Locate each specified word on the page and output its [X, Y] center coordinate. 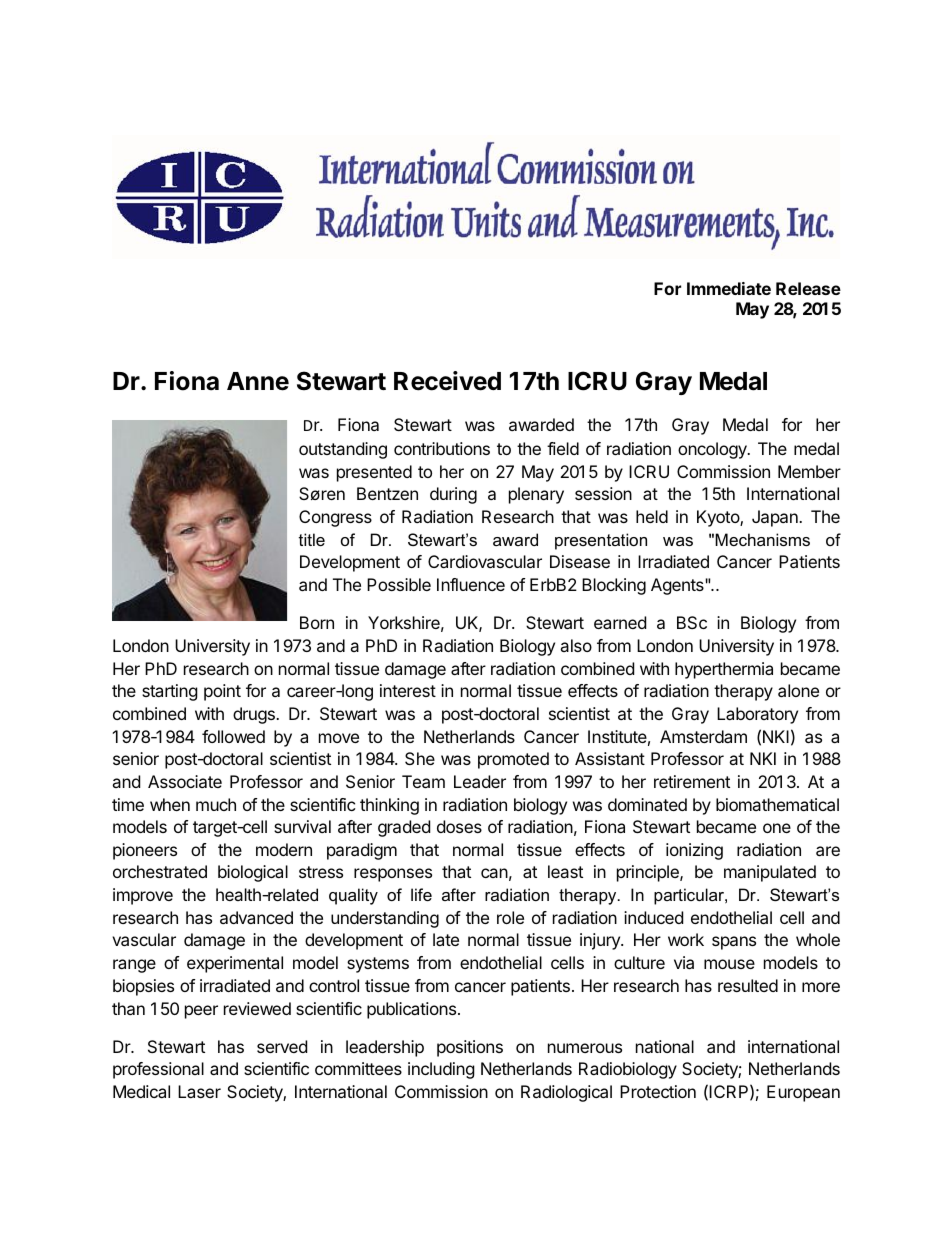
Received [447, 381]
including [441, 1070]
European [803, 1093]
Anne [258, 381]
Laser [199, 1091]
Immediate [729, 288]
